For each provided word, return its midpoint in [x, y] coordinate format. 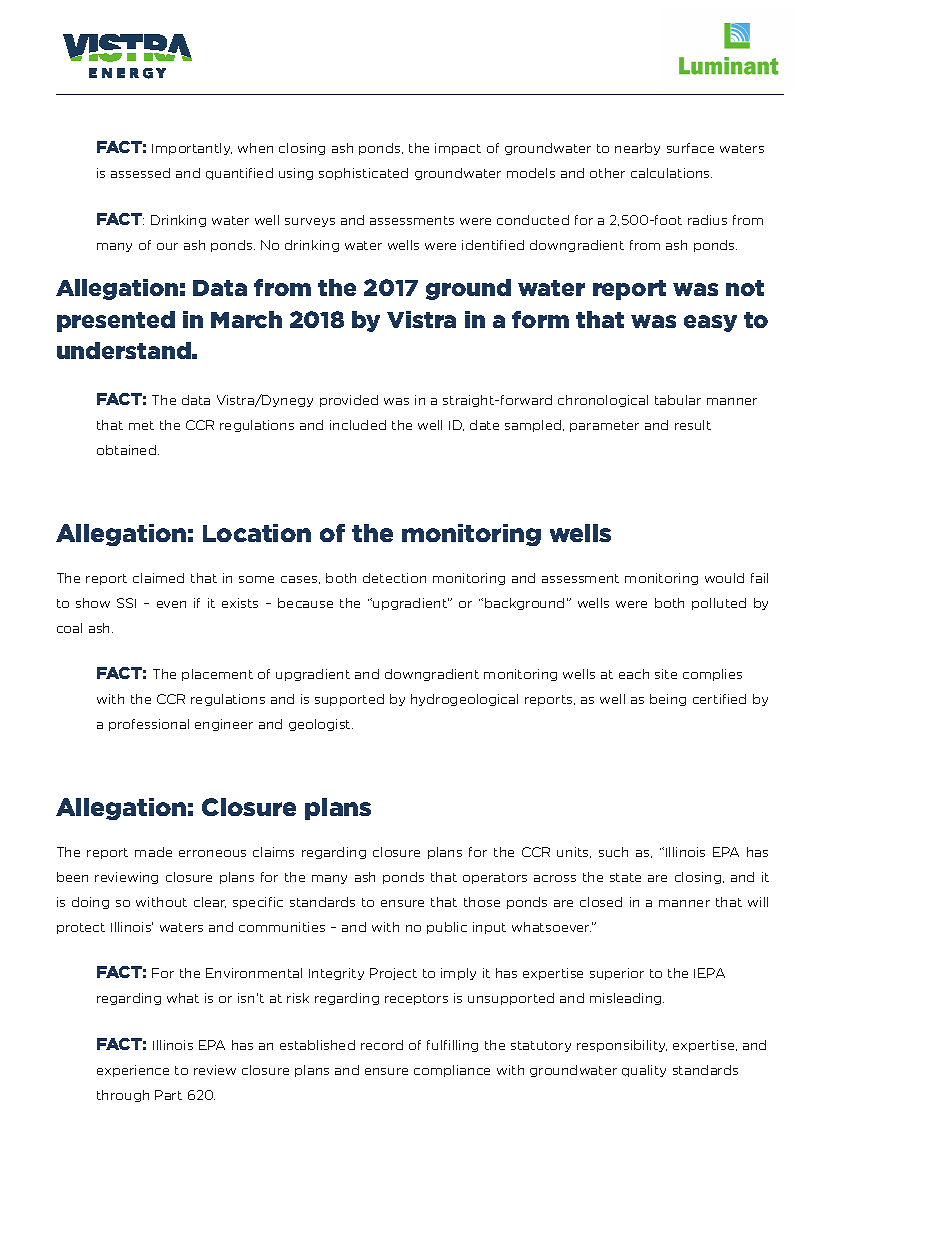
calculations [671, 173]
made [153, 852]
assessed [140, 173]
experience [133, 1071]
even [171, 604]
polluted [719, 604]
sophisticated [363, 174]
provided [349, 401]
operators [495, 878]
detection [394, 578]
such [613, 852]
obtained [126, 450]
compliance [452, 1071]
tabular [678, 400]
